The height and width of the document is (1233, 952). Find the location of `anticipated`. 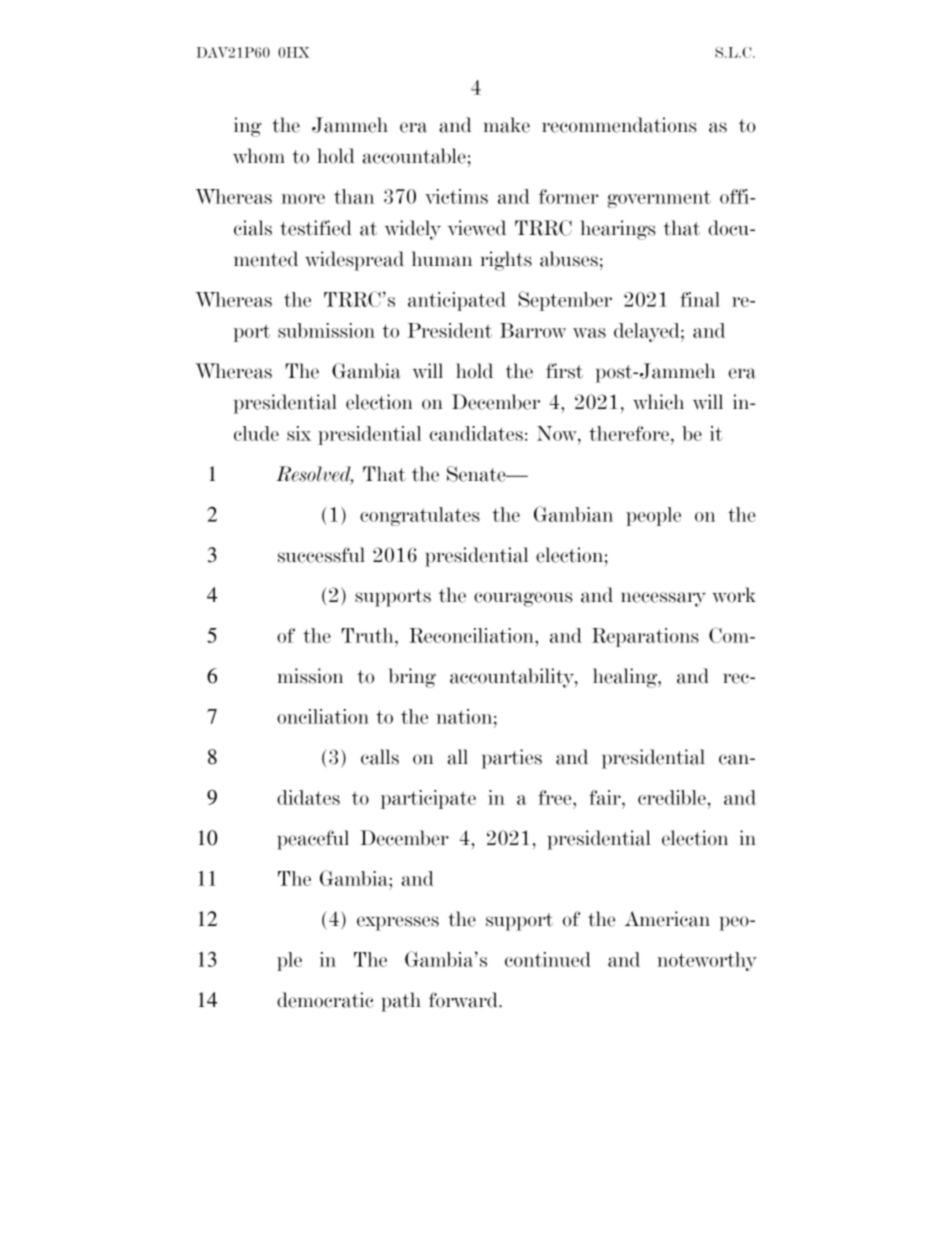

anticipated is located at coordinates (457, 301).
